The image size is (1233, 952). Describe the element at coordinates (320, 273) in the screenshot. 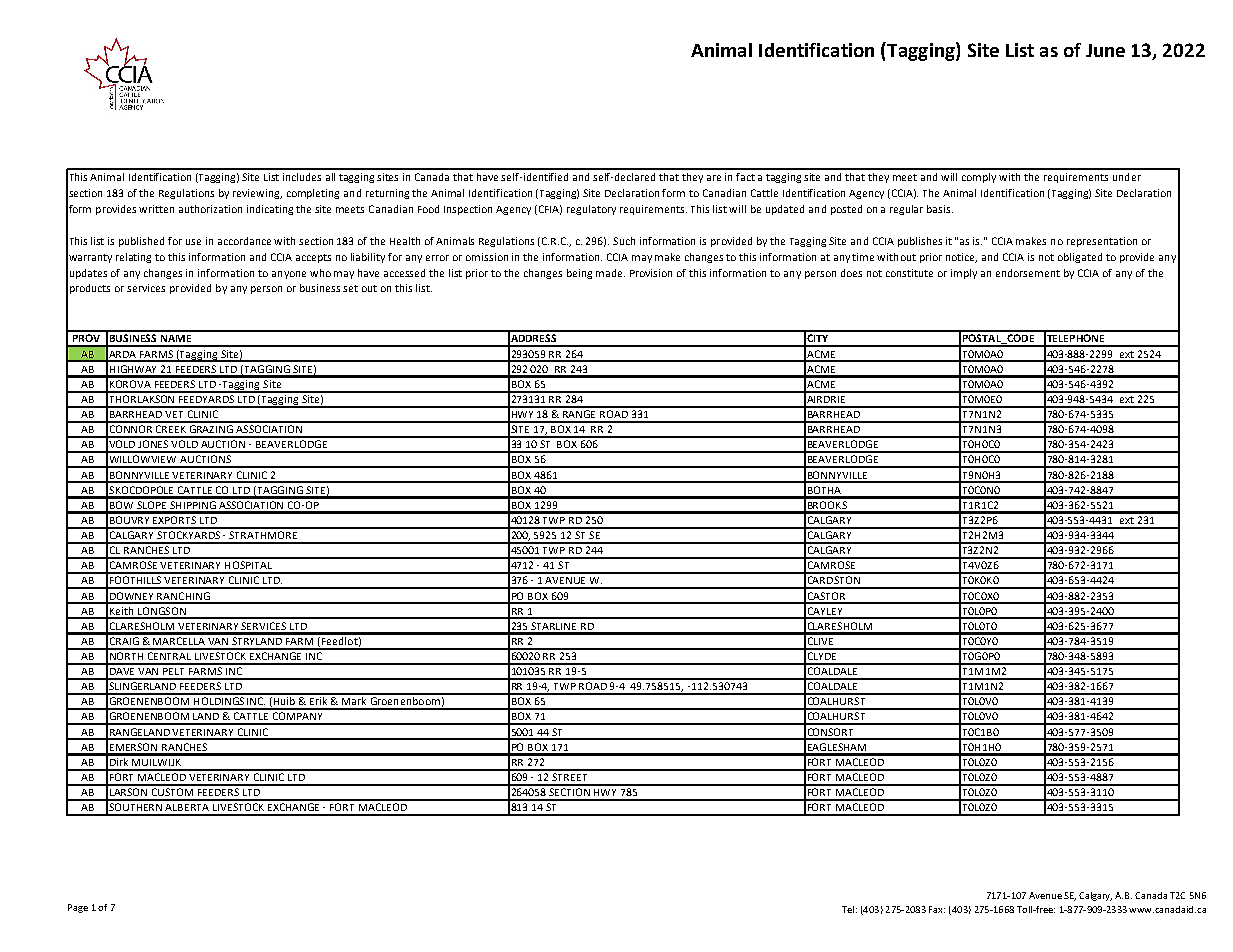

I see `who` at that location.
